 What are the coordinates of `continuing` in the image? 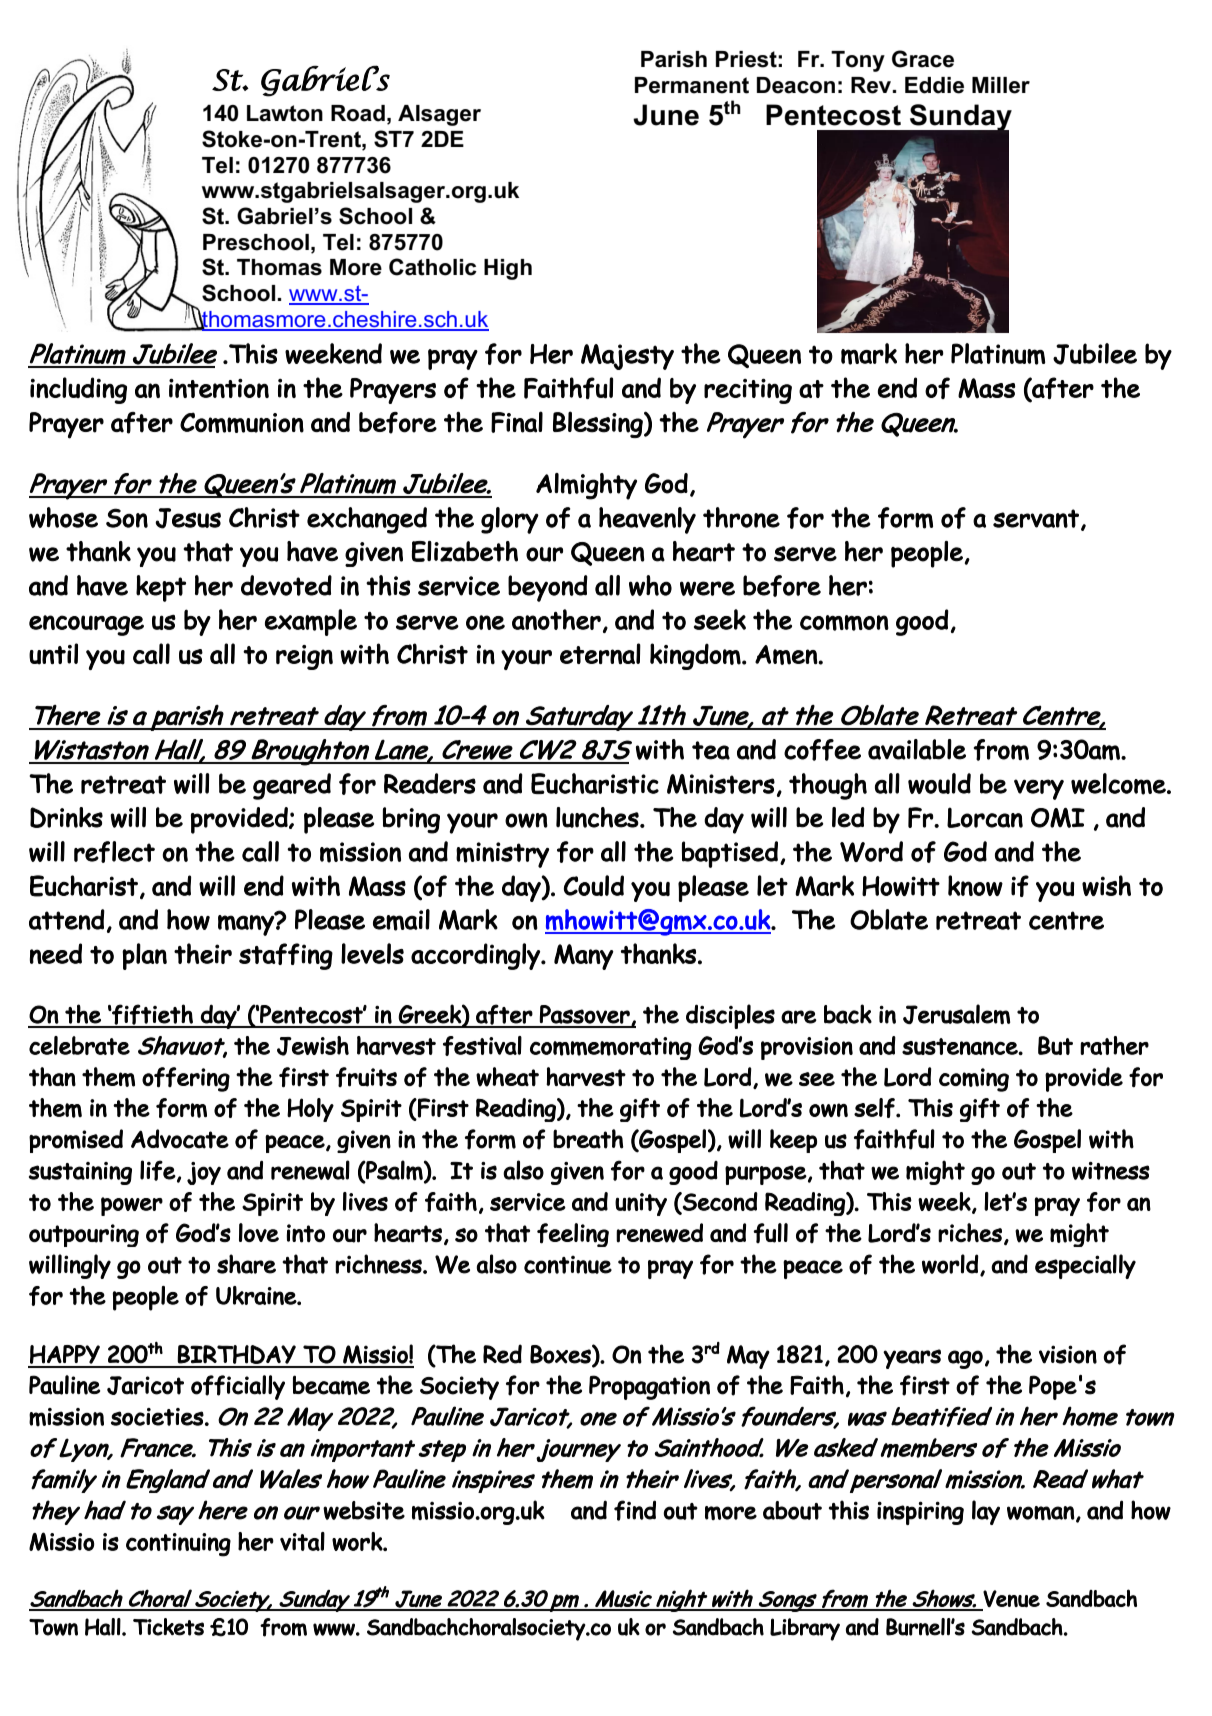 It's located at (178, 1545).
